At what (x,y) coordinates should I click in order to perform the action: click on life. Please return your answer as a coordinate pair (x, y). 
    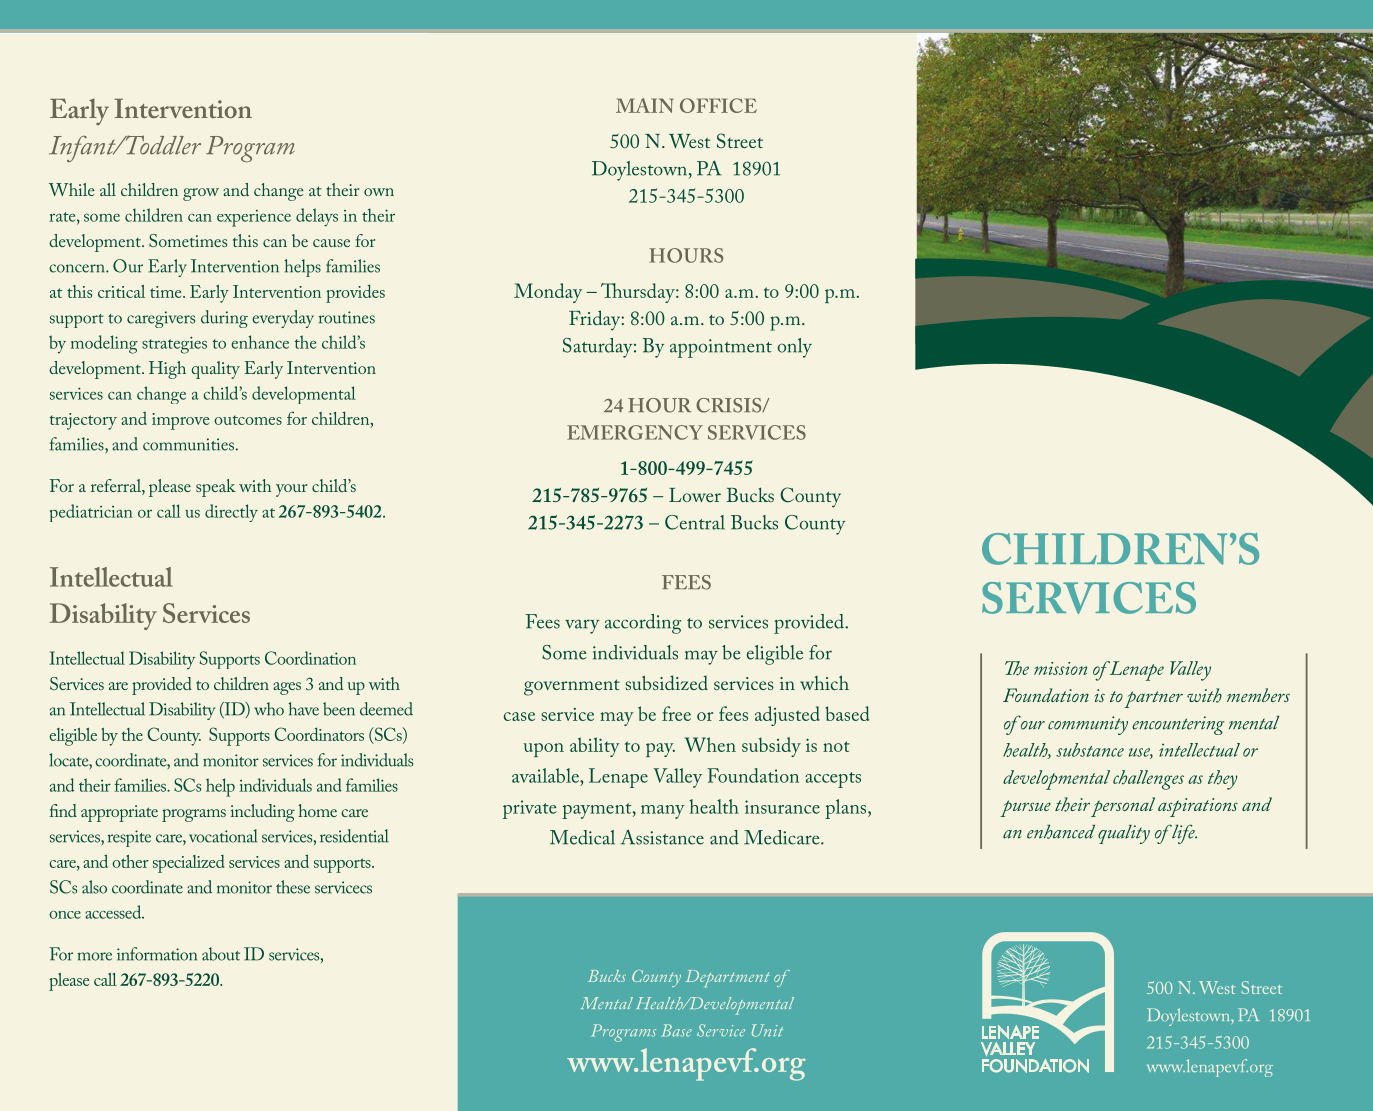
    Looking at the image, I should click on (1184, 834).
